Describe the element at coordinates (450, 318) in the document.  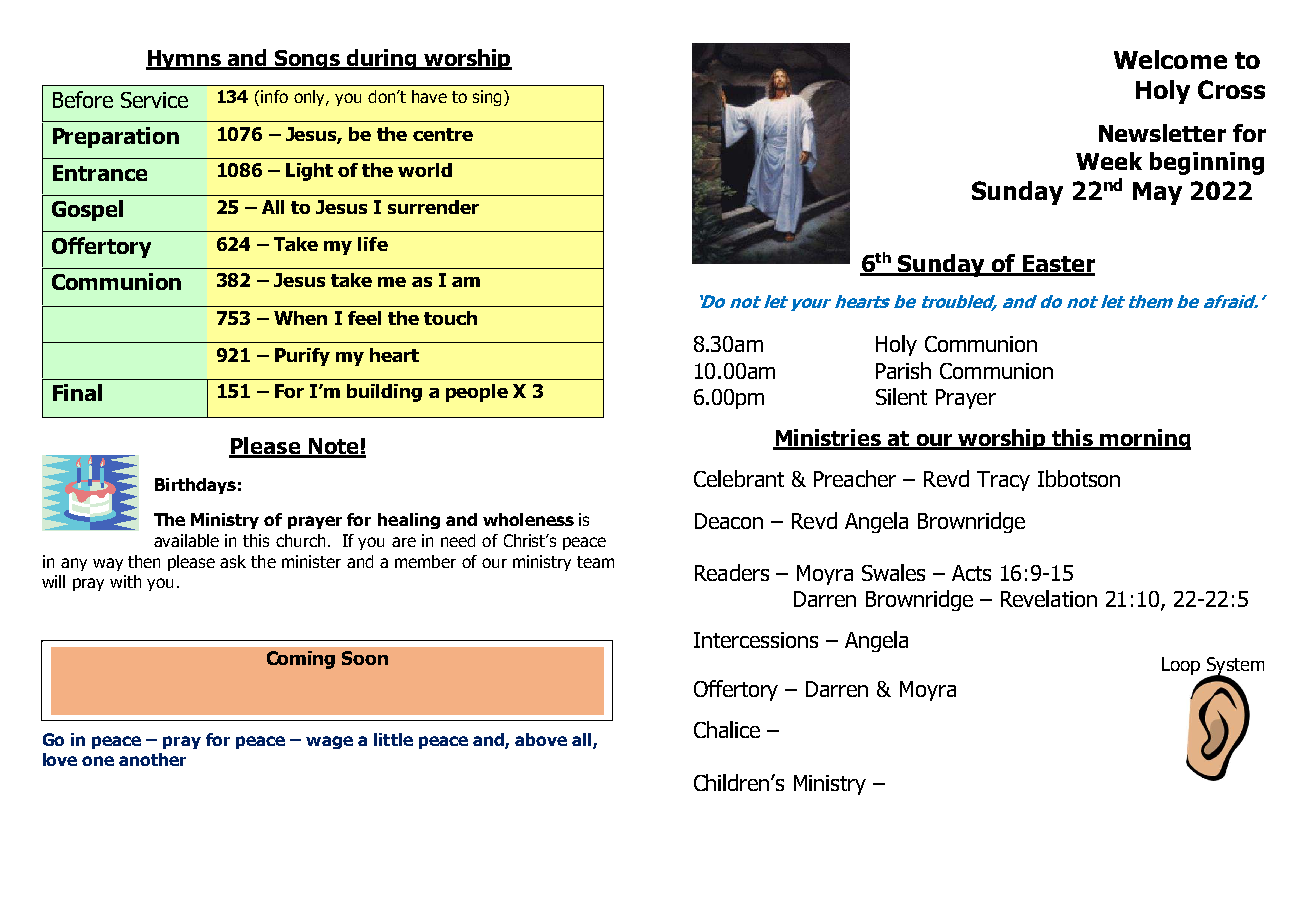
I see `touch` at that location.
